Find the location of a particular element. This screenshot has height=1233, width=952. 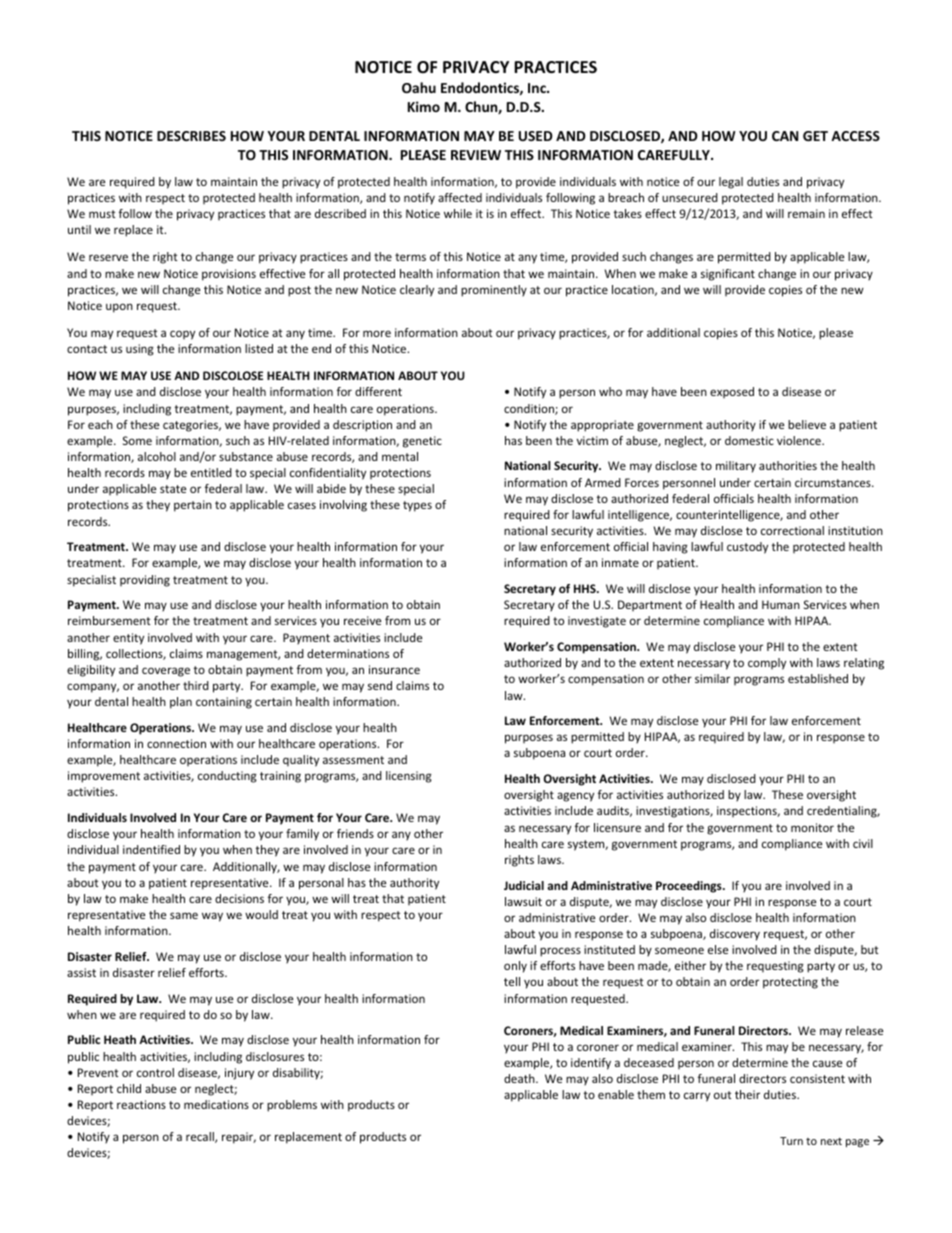

reactions is located at coordinates (141, 1104).
